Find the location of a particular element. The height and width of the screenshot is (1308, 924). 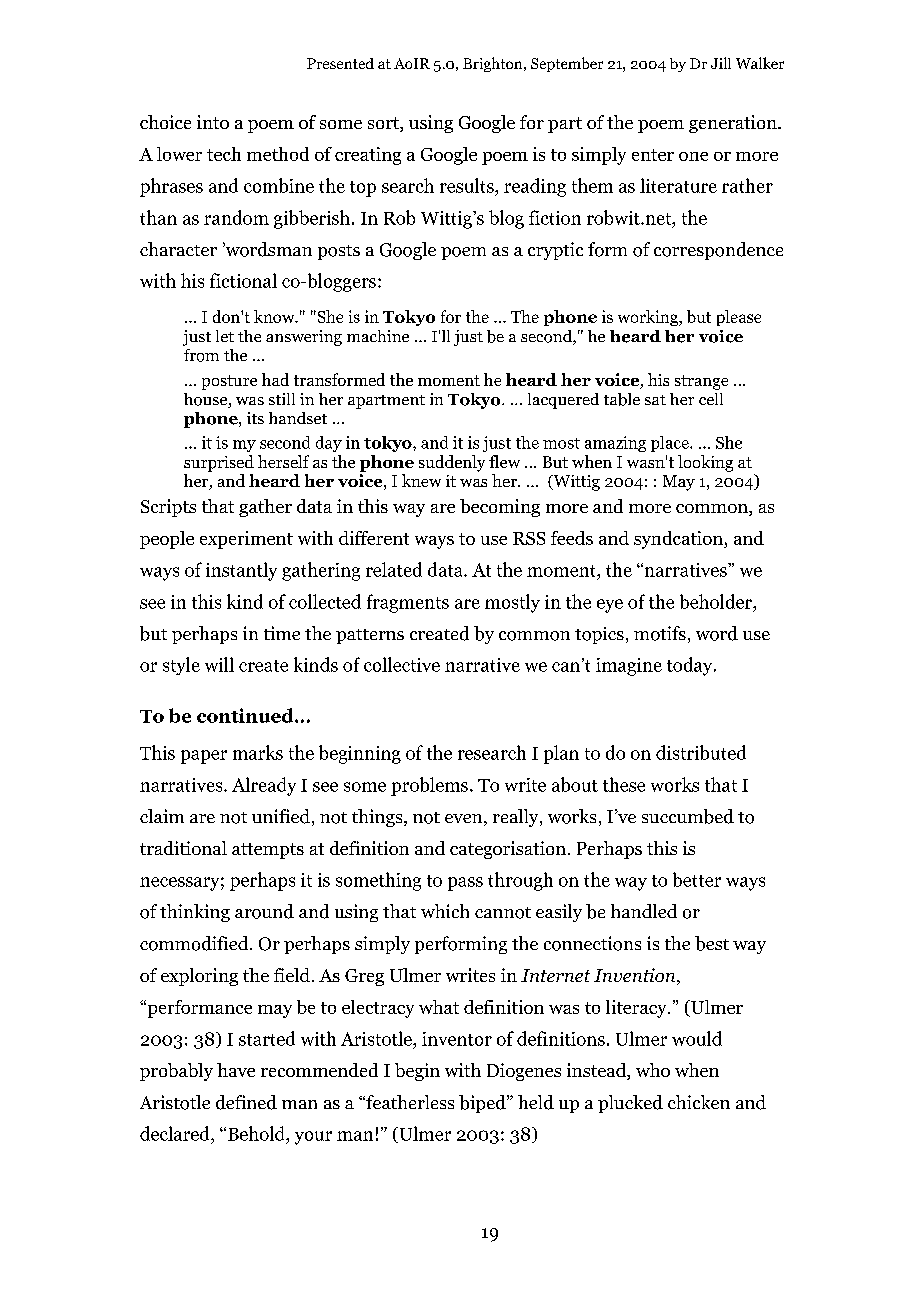

Brighton is located at coordinates (494, 64).
